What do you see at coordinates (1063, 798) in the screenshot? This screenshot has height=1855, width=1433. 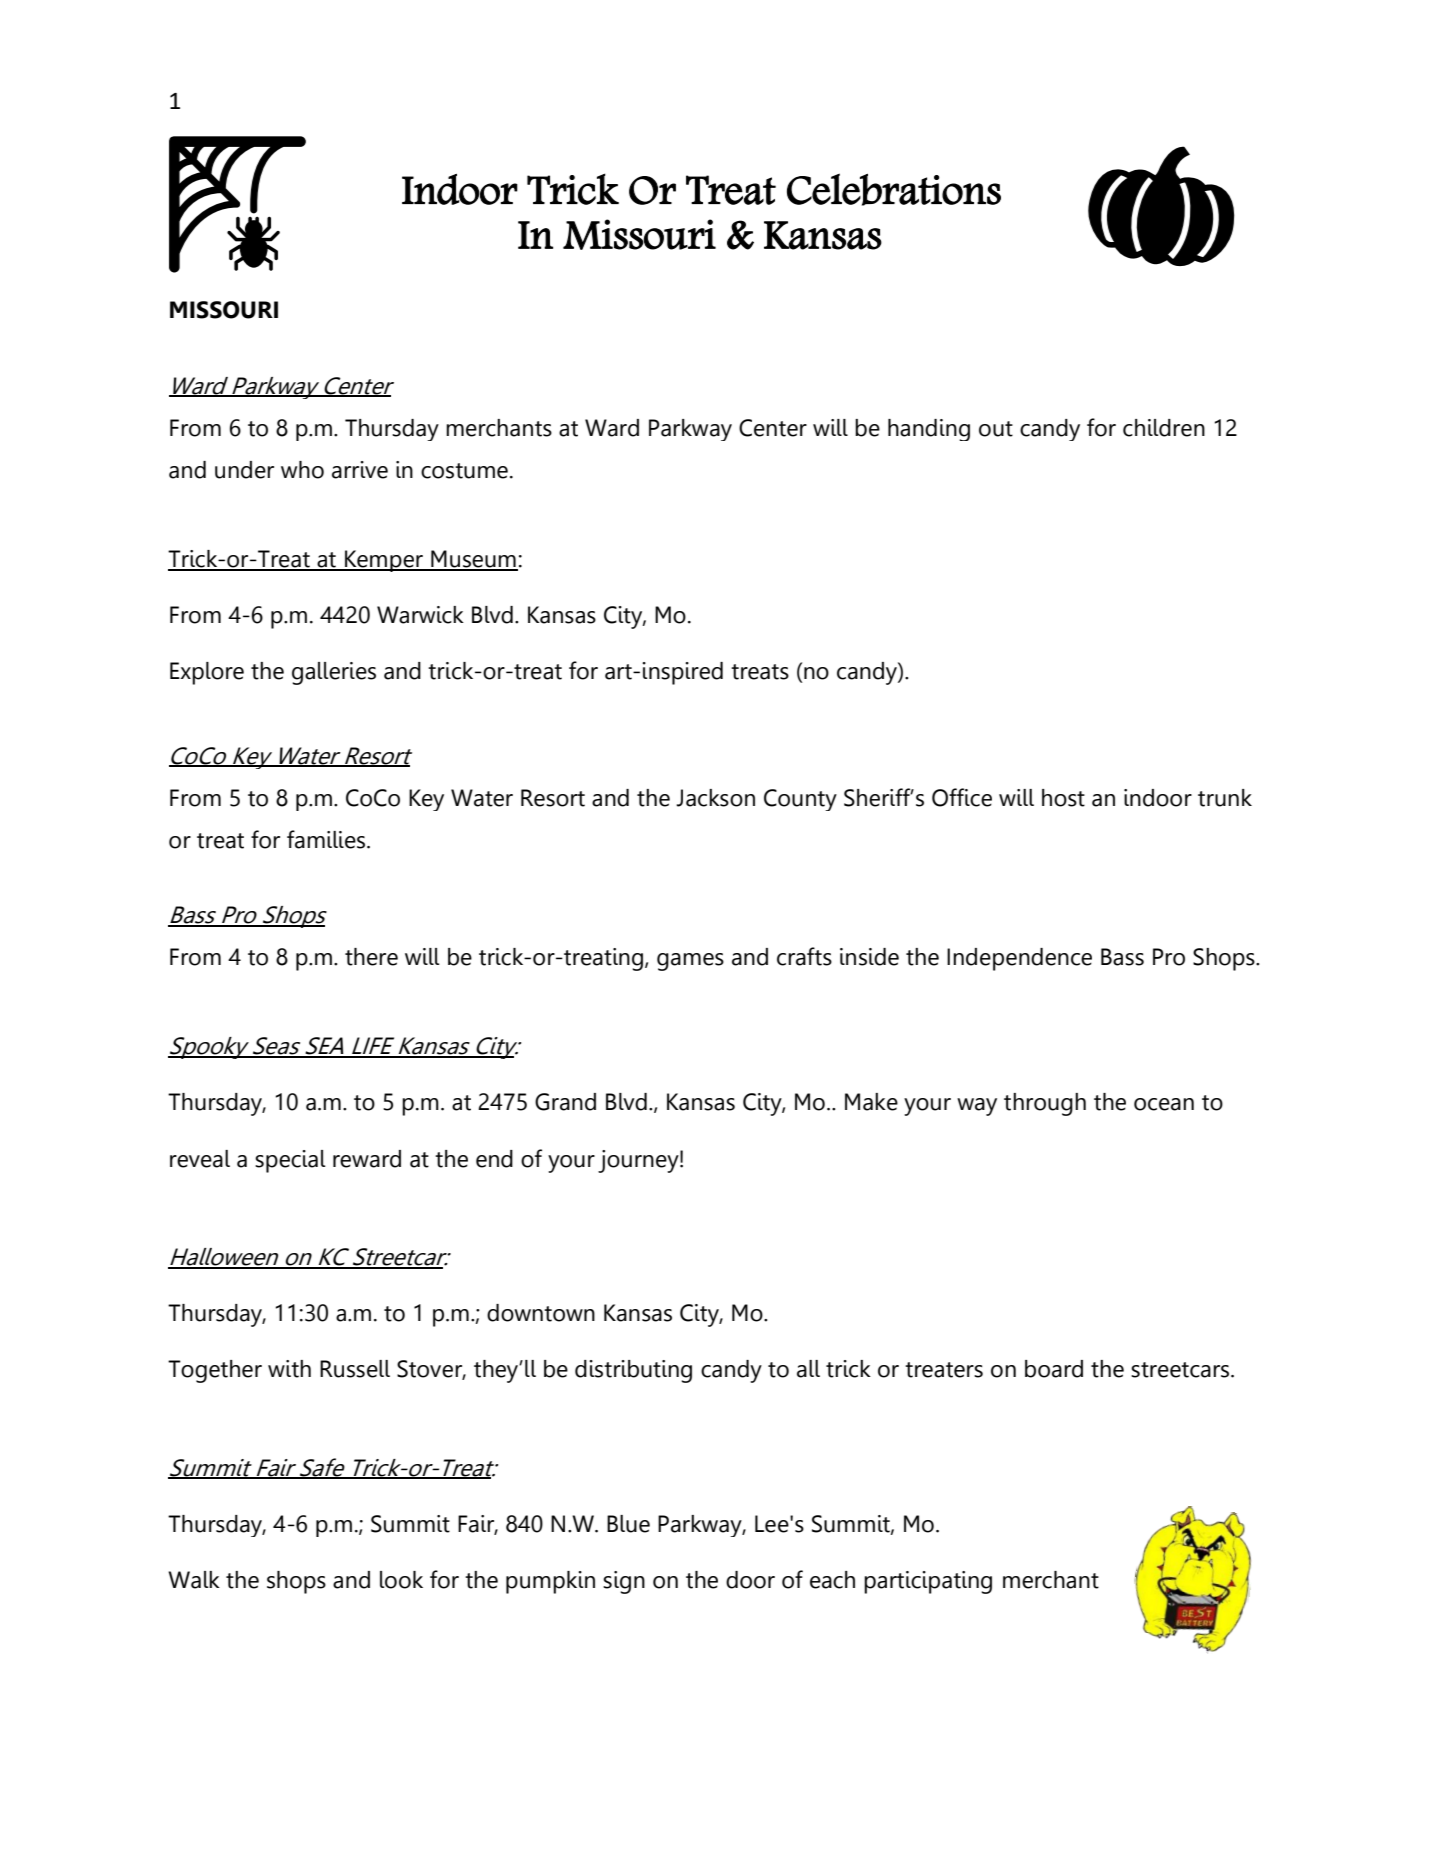 I see `host` at bounding box center [1063, 798].
